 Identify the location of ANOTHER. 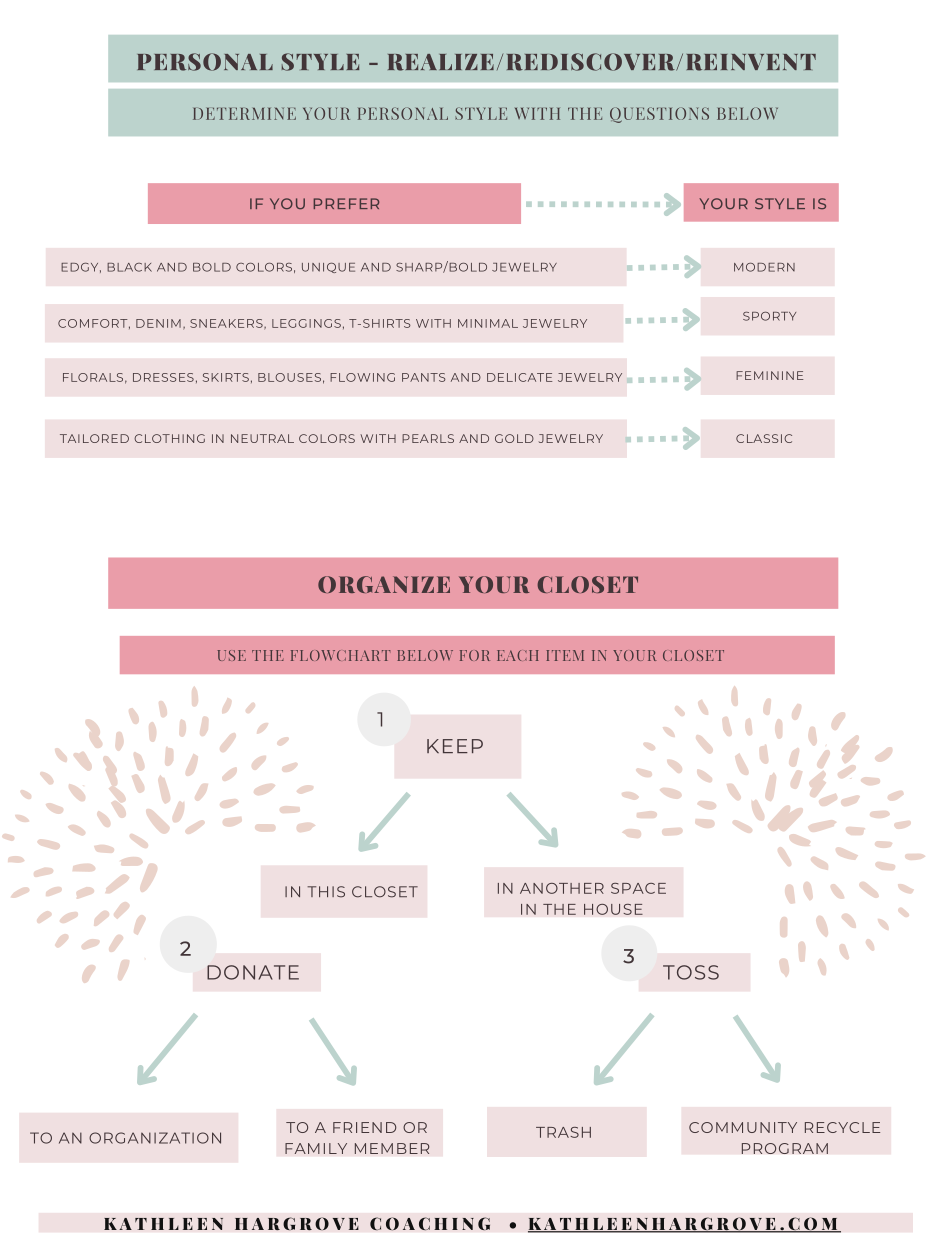
(562, 888).
